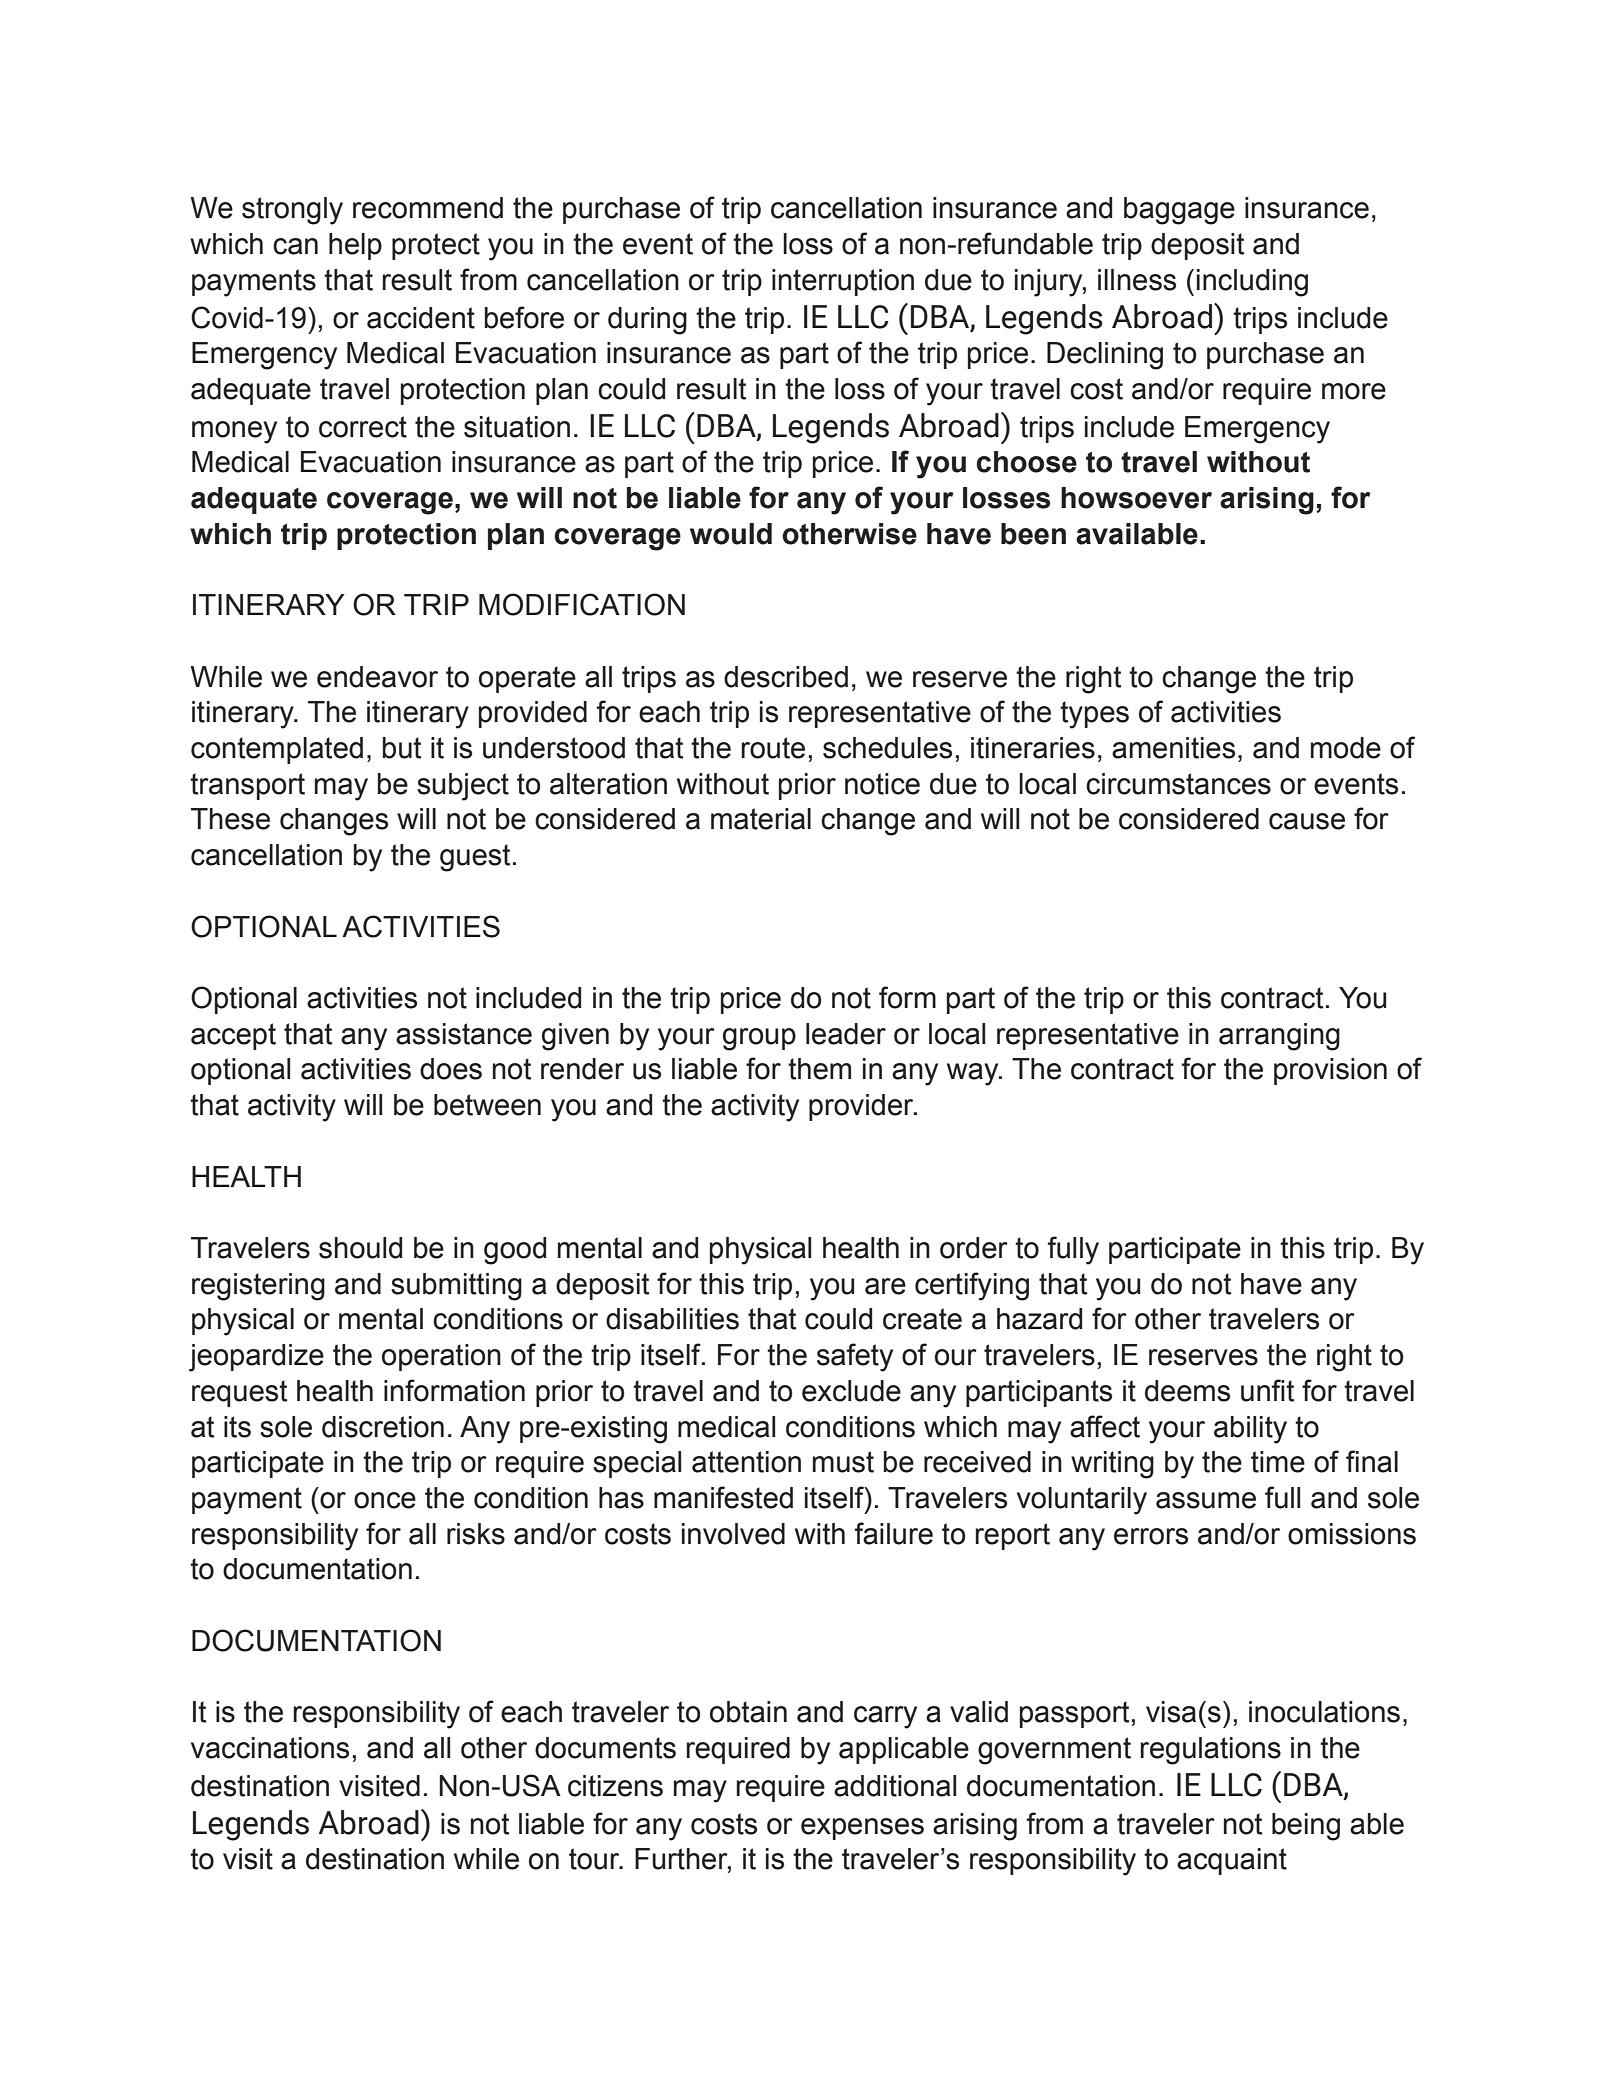 The width and height of the document is (1619, 2095). I want to click on including, so click(1252, 283).
